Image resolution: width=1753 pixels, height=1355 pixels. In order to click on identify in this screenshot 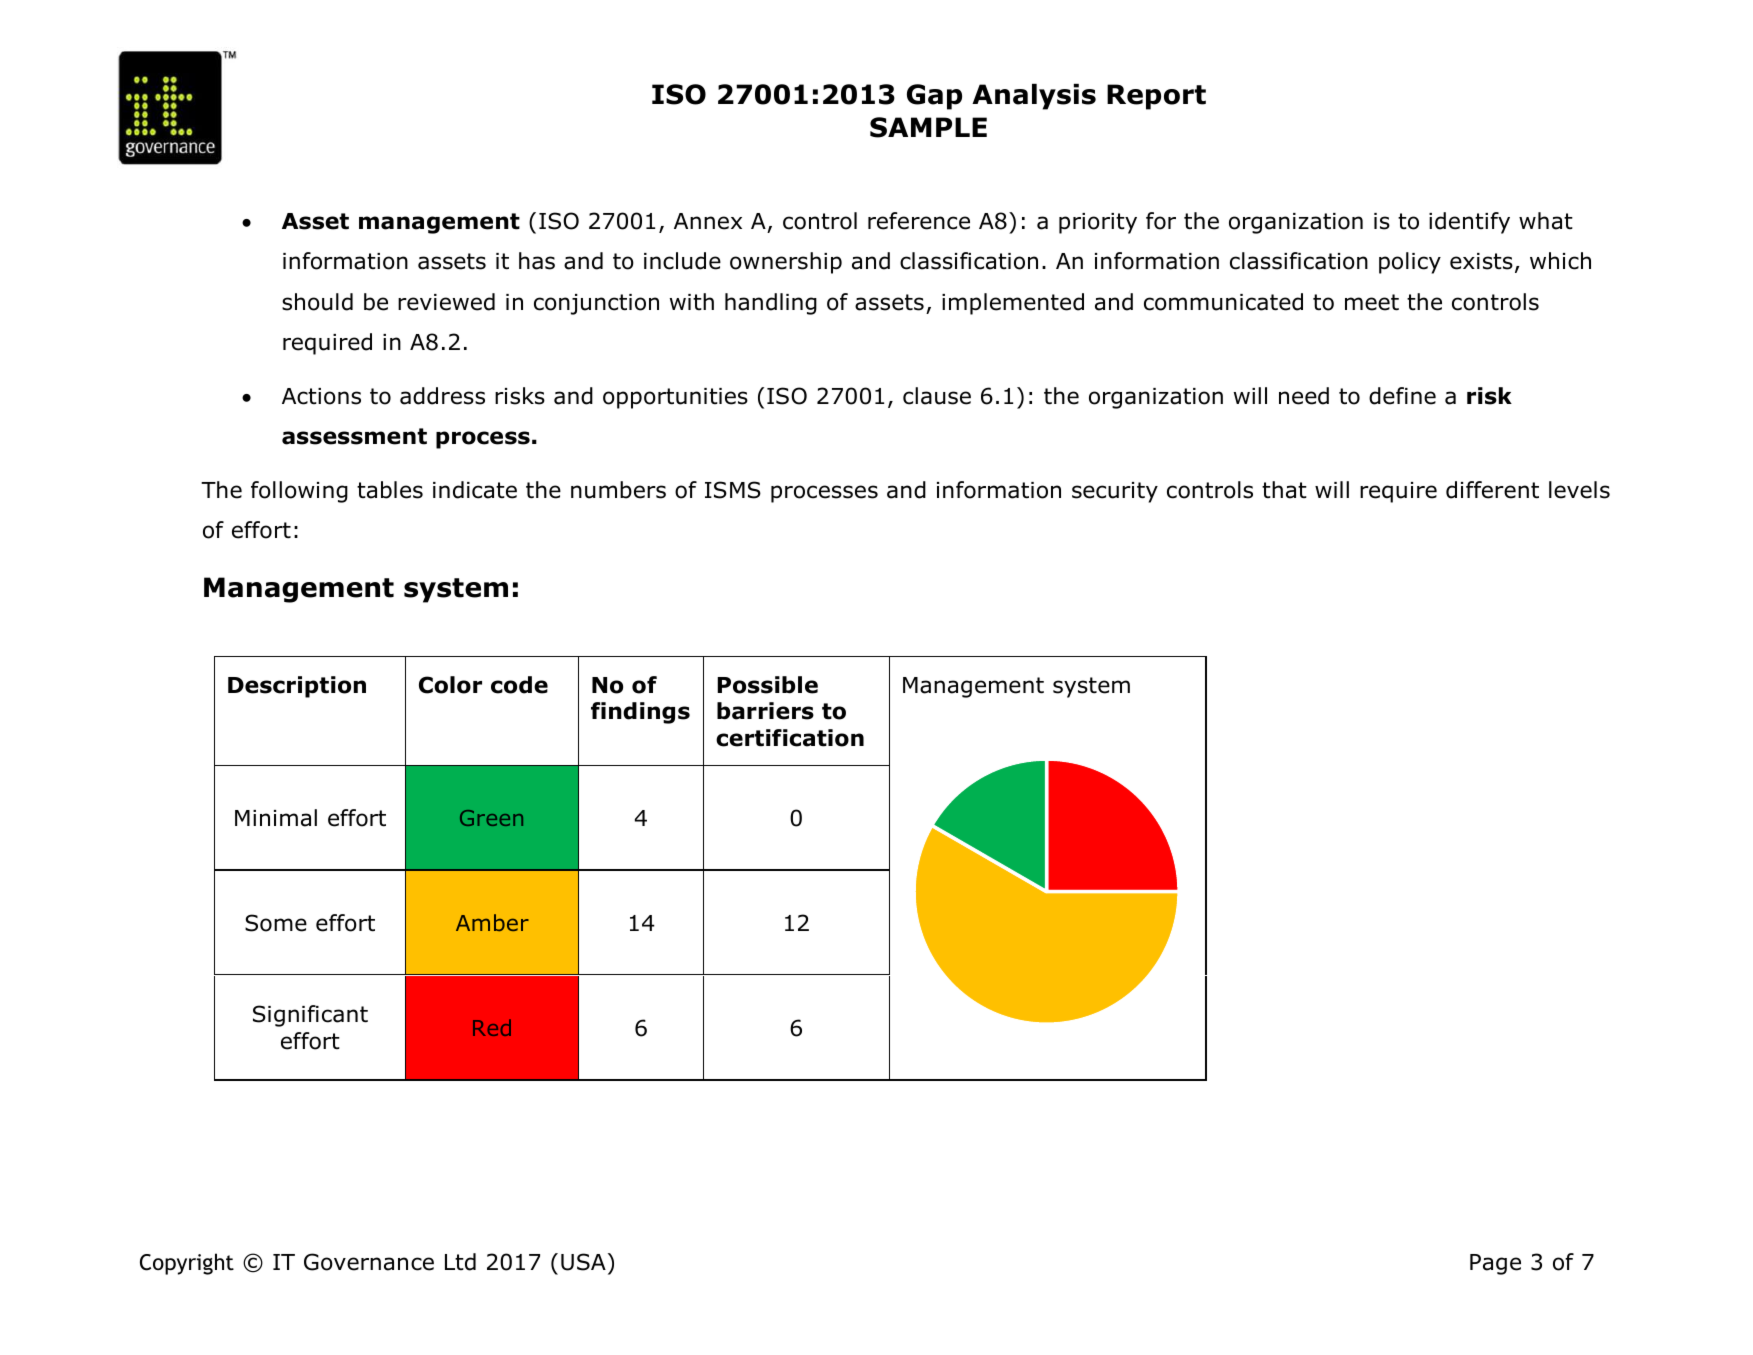, I will do `click(1469, 223)`.
